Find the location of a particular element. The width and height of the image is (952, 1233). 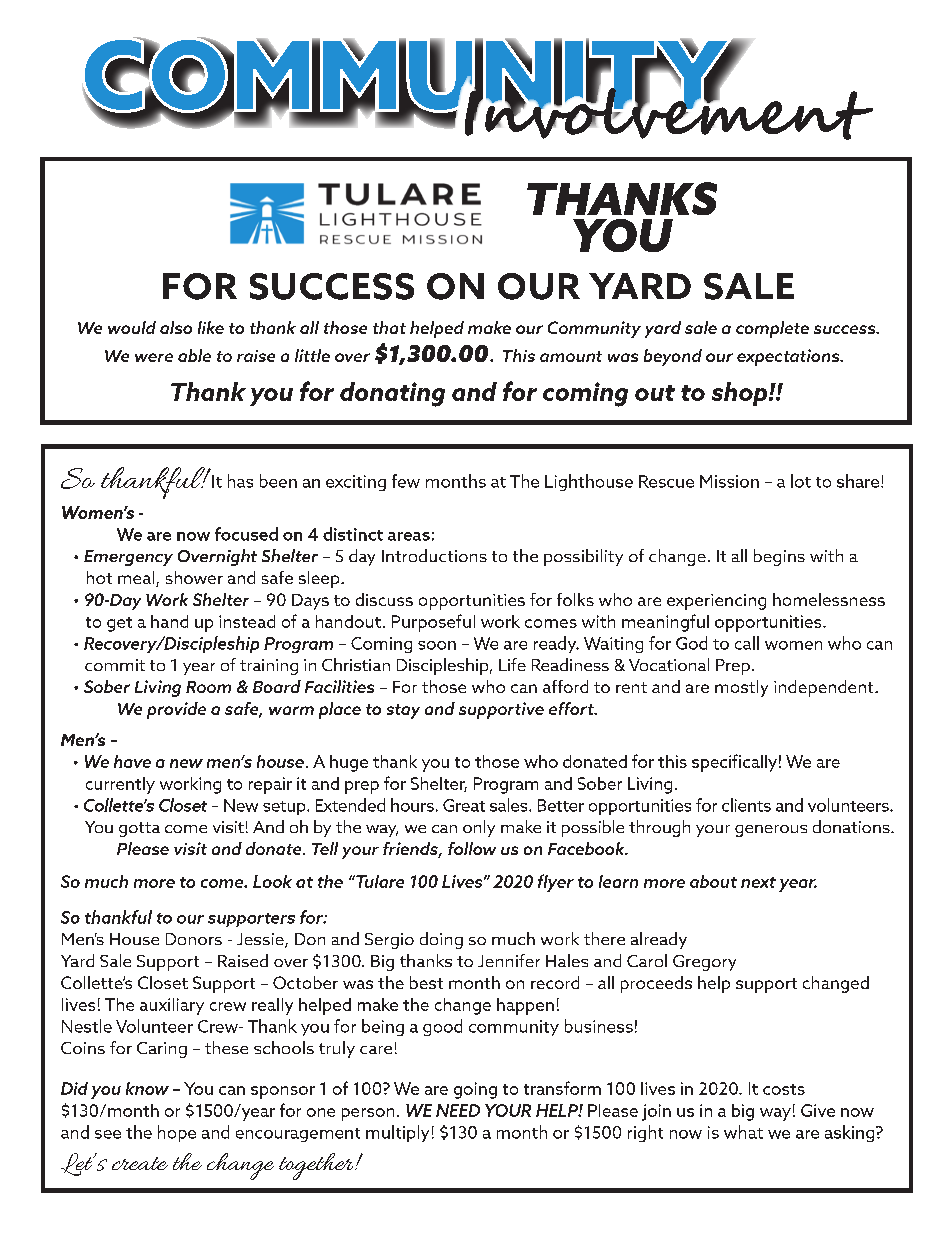

NEED is located at coordinates (458, 1110).
